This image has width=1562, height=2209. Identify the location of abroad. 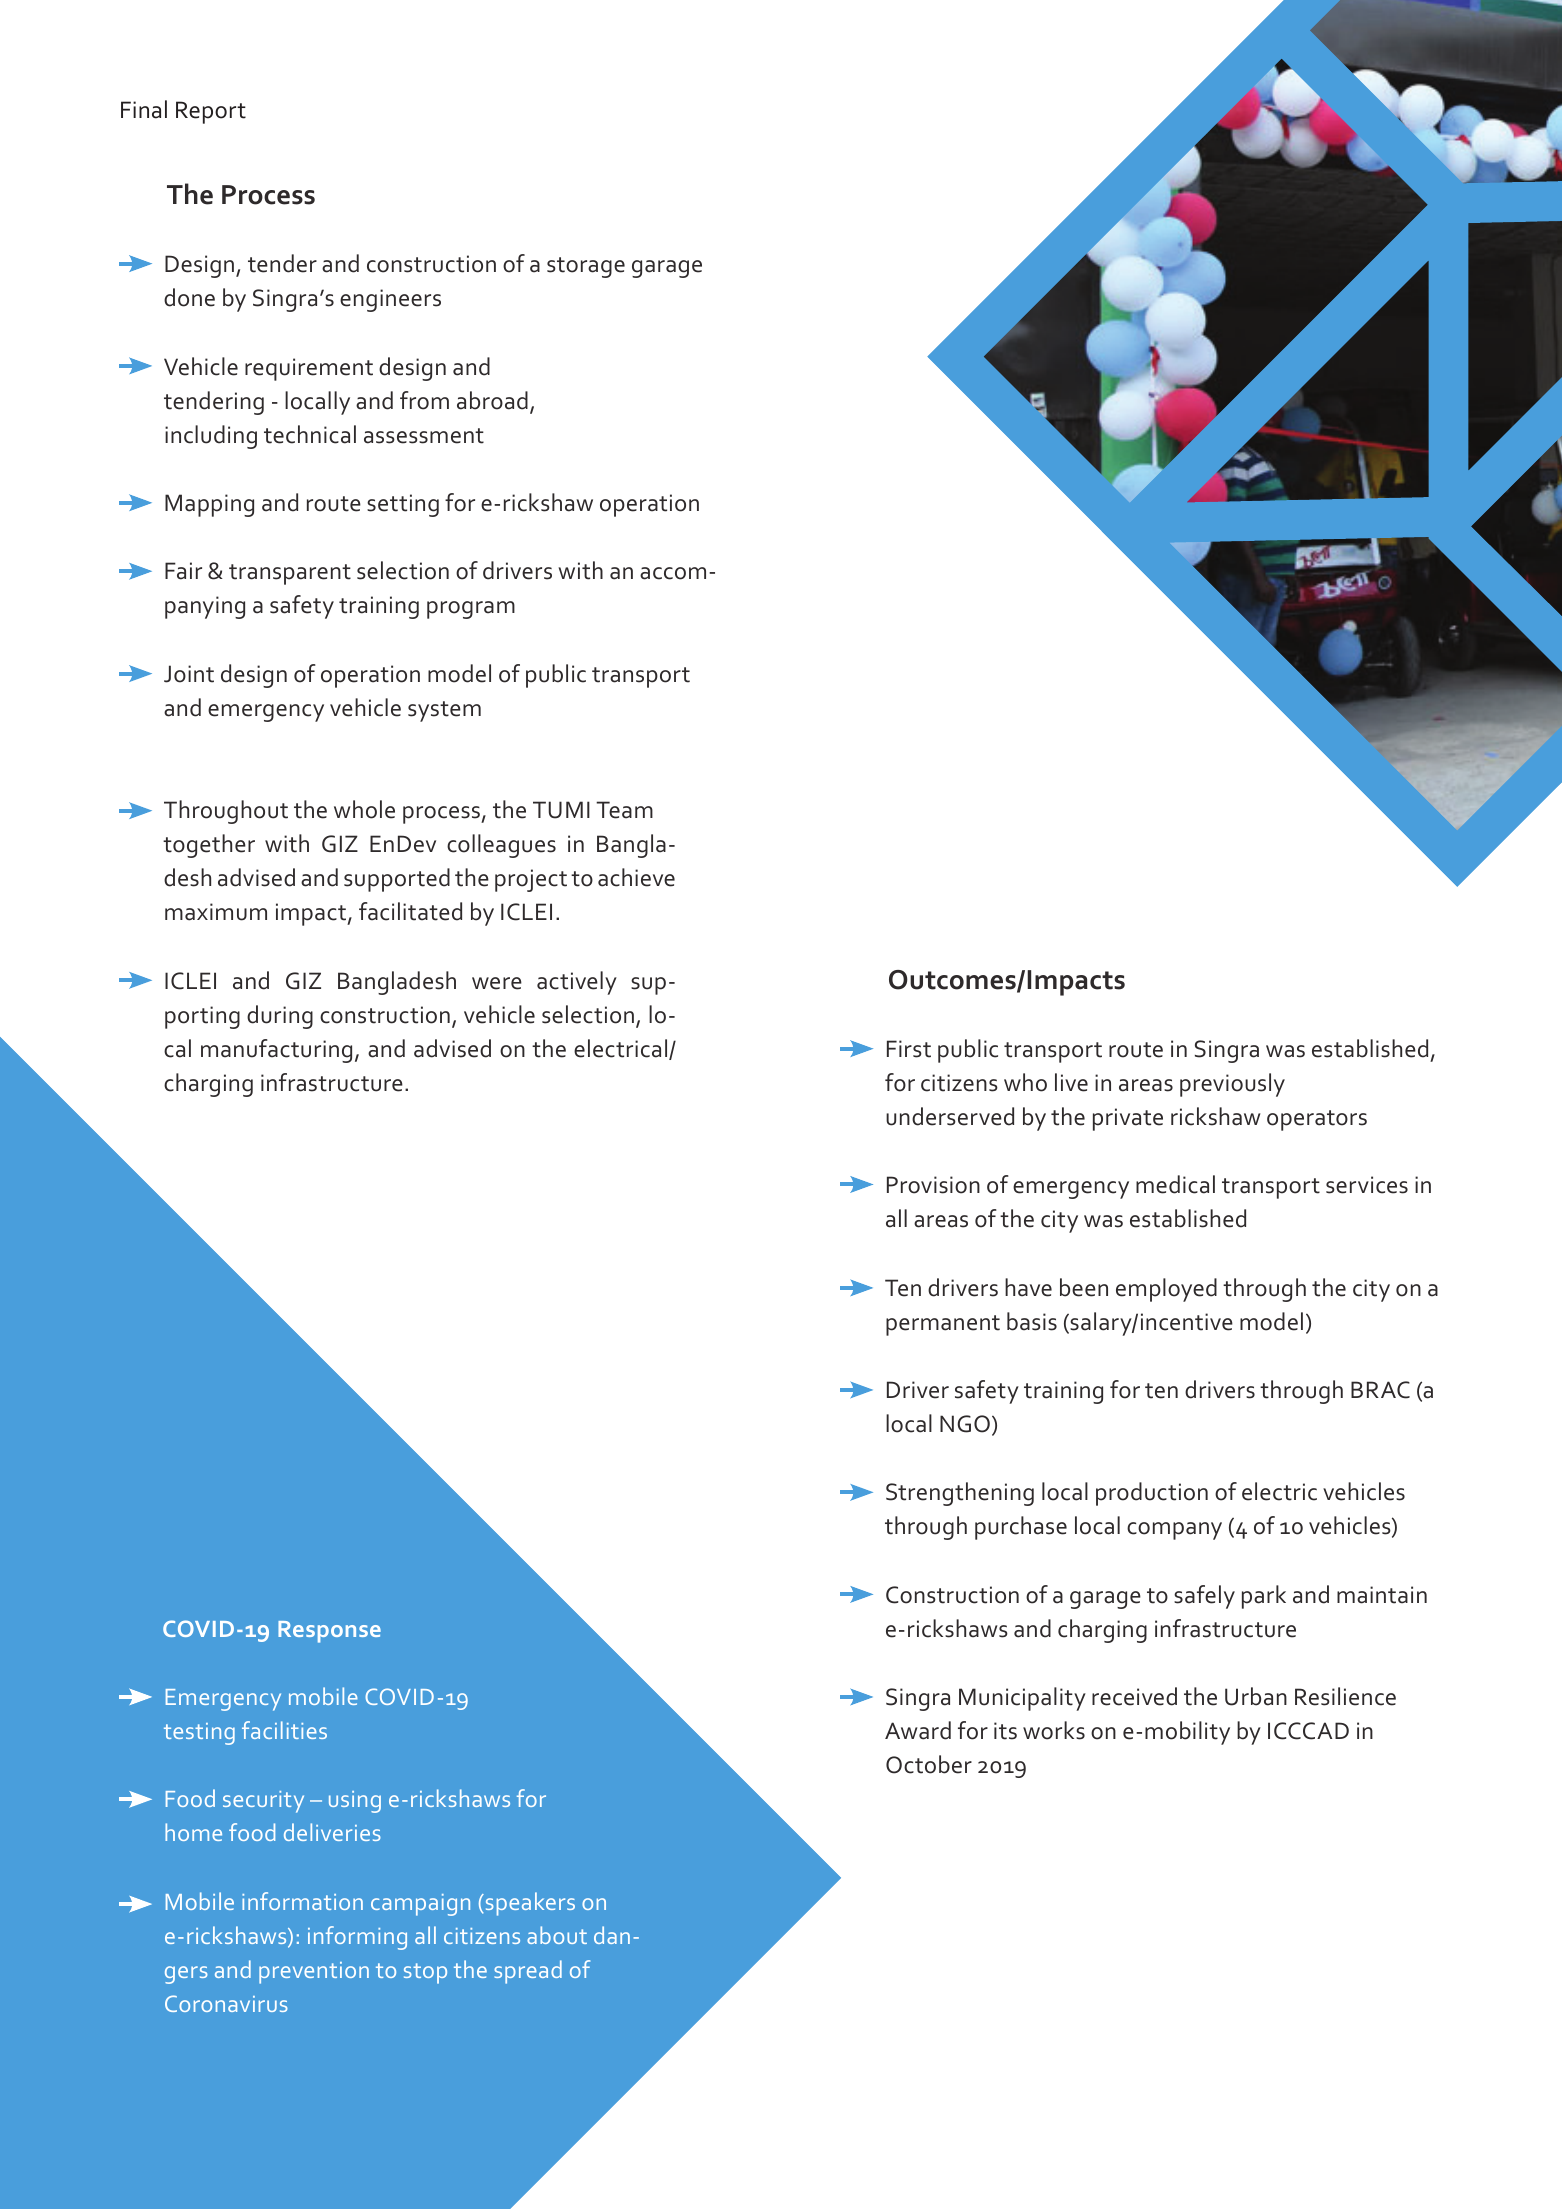
(492, 400).
